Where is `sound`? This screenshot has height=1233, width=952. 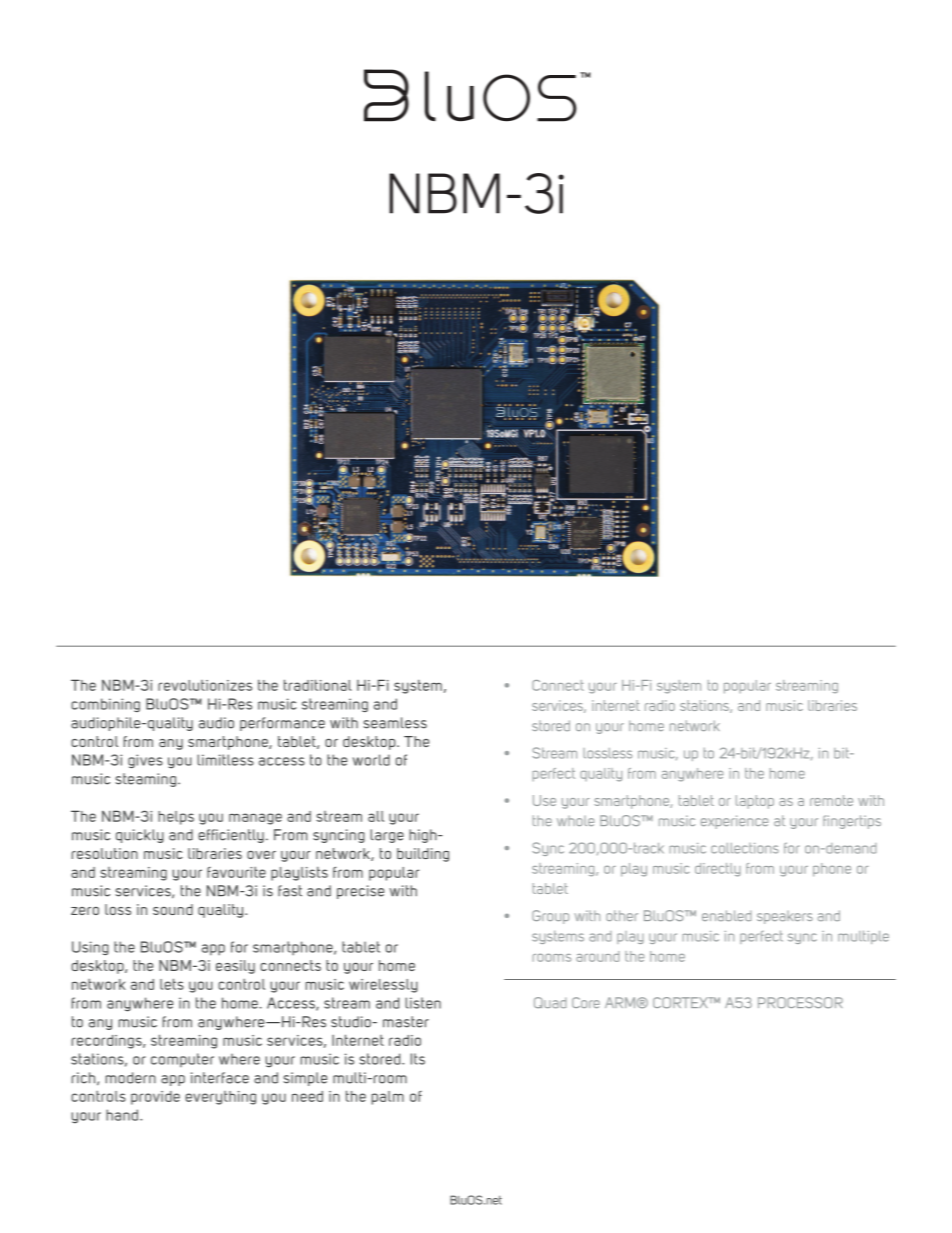
sound is located at coordinates (173, 909).
